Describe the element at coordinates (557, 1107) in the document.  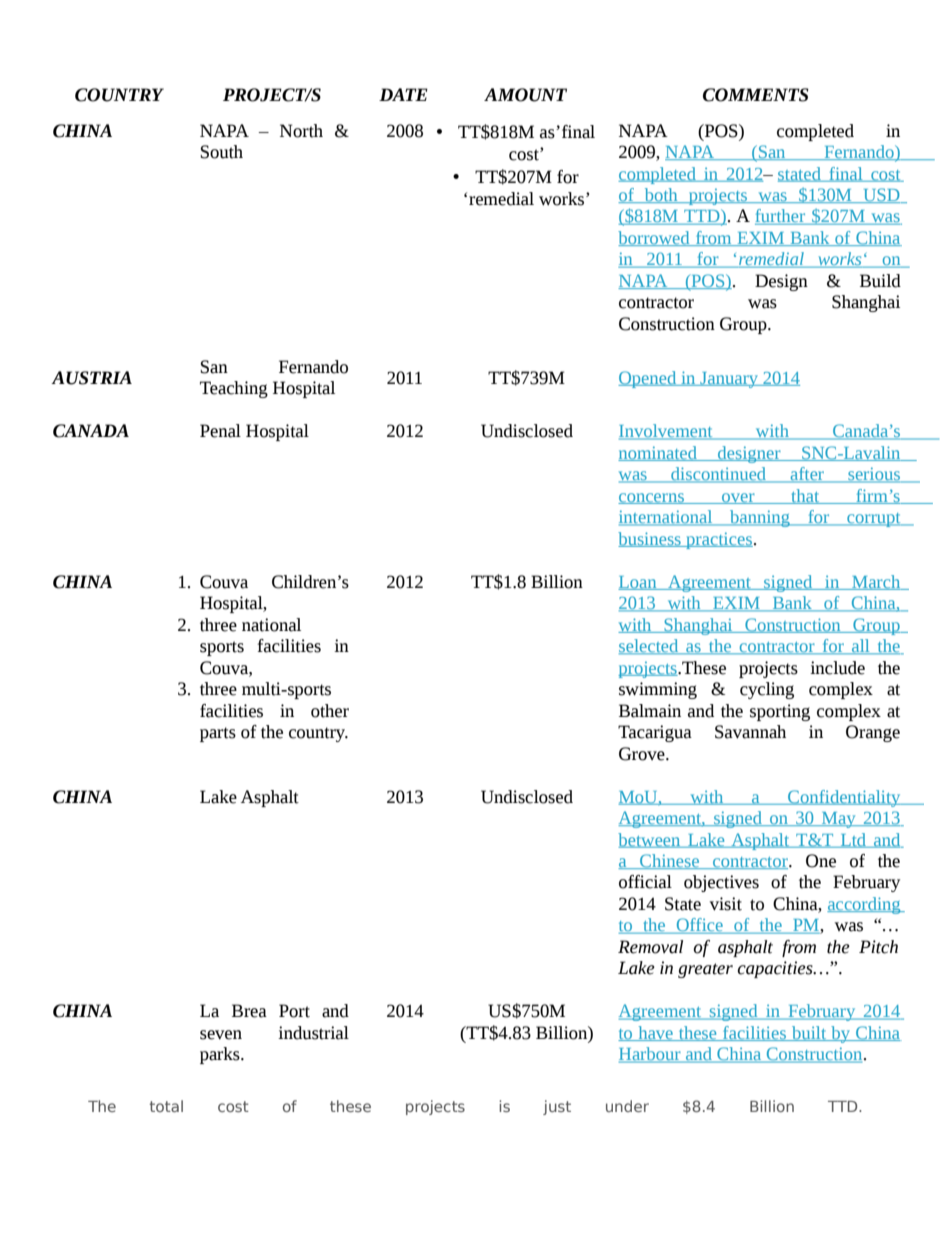
I see `just` at that location.
